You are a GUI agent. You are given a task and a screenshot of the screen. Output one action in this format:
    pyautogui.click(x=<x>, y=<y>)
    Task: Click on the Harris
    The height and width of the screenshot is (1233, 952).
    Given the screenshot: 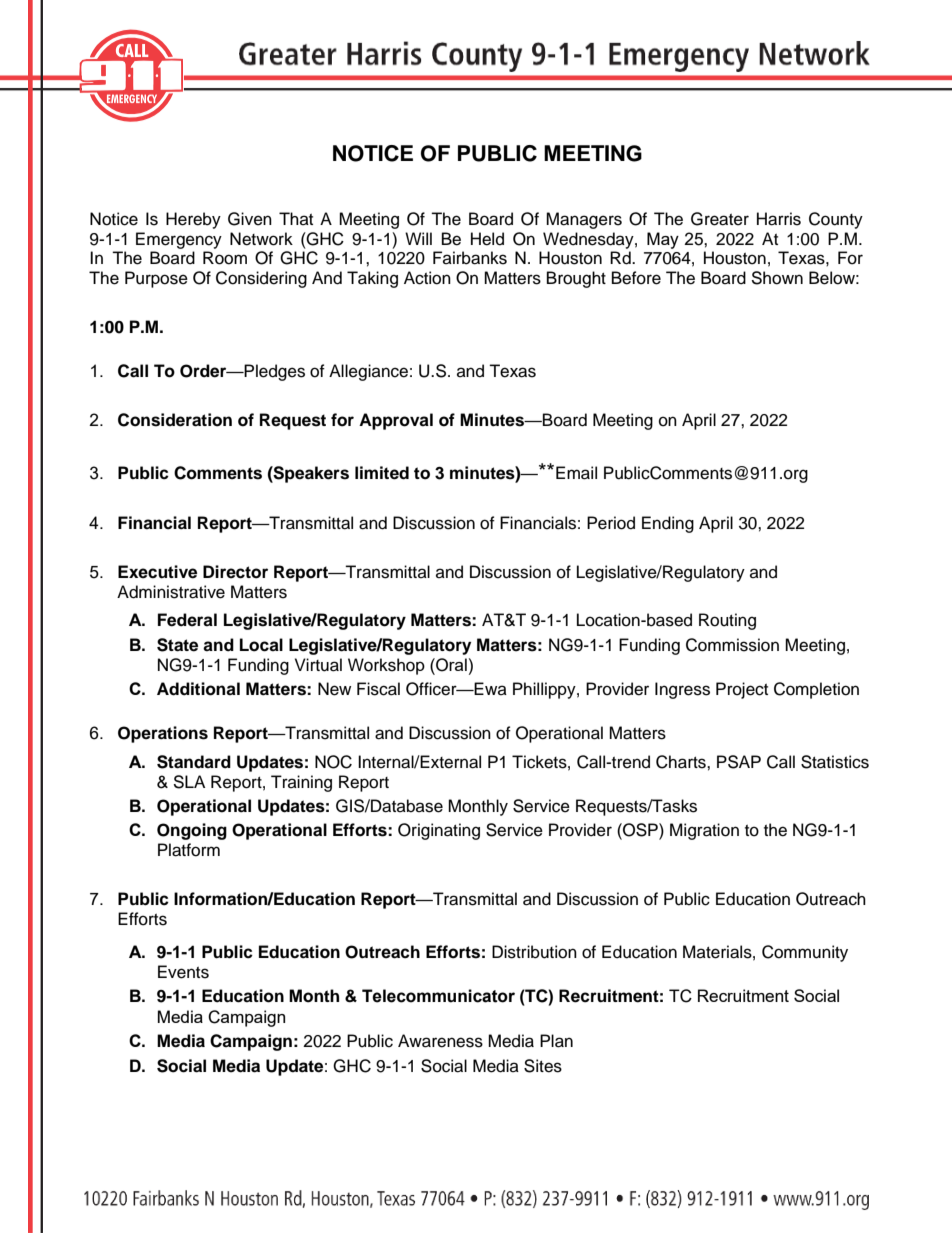 What is the action you would take?
    pyautogui.click(x=779, y=219)
